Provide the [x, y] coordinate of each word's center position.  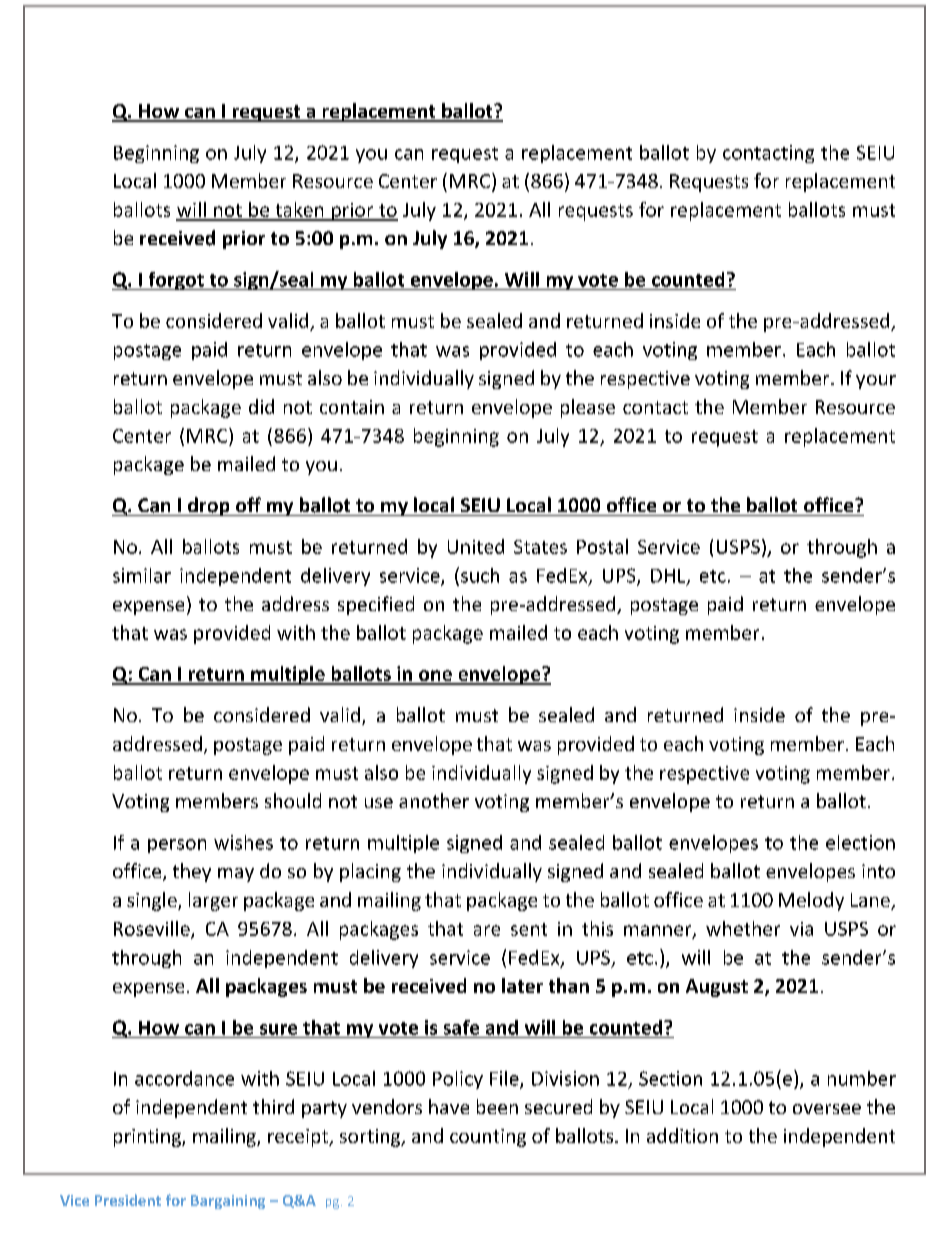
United [476, 546]
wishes [243, 842]
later [522, 985]
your [876, 382]
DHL [669, 577]
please [588, 408]
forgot [176, 281]
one [435, 677]
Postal [602, 546]
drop [209, 506]
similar [142, 575]
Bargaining [228, 1202]
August [717, 988]
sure [278, 1029]
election [860, 842]
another [434, 800]
